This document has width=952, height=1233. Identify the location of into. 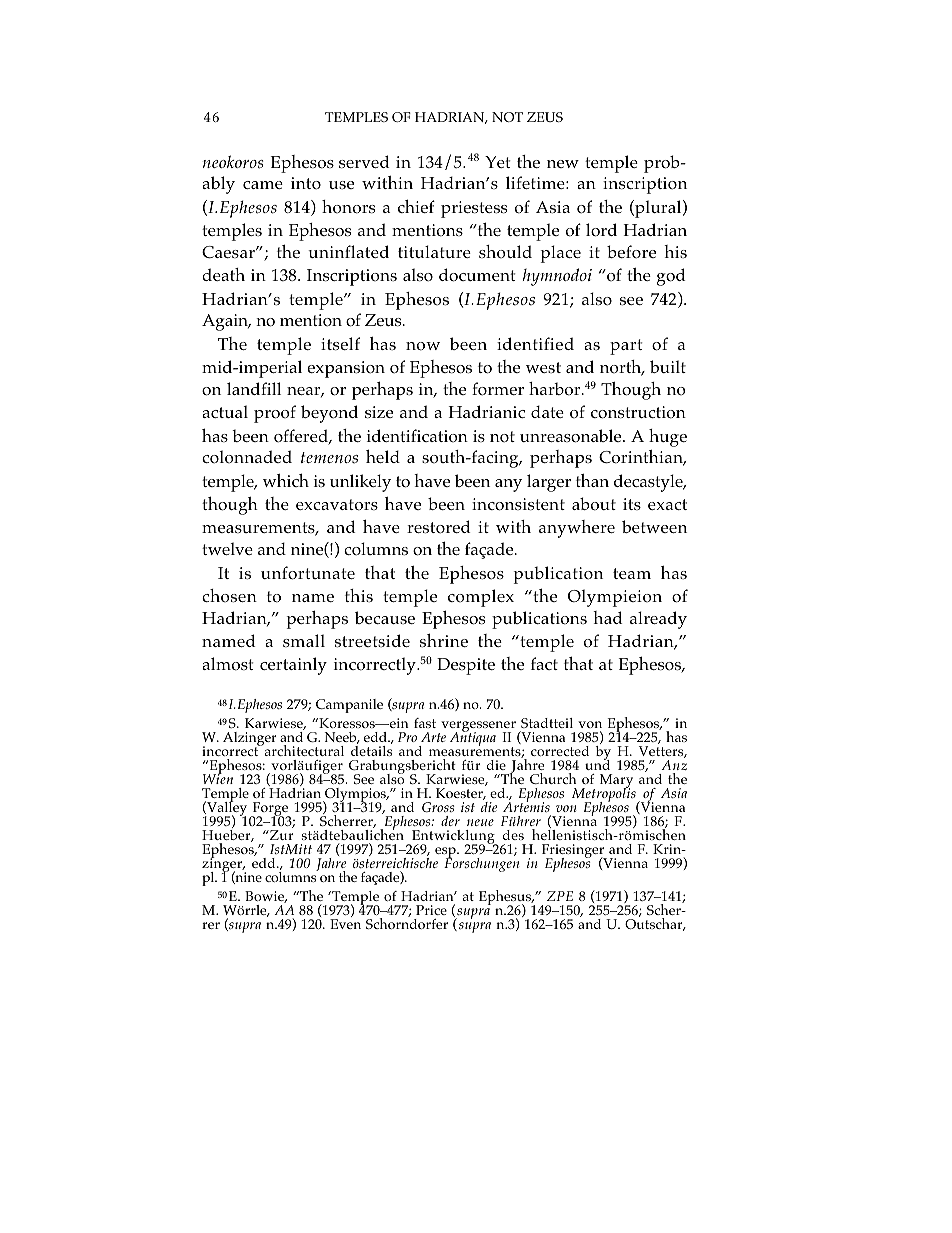
(306, 183).
